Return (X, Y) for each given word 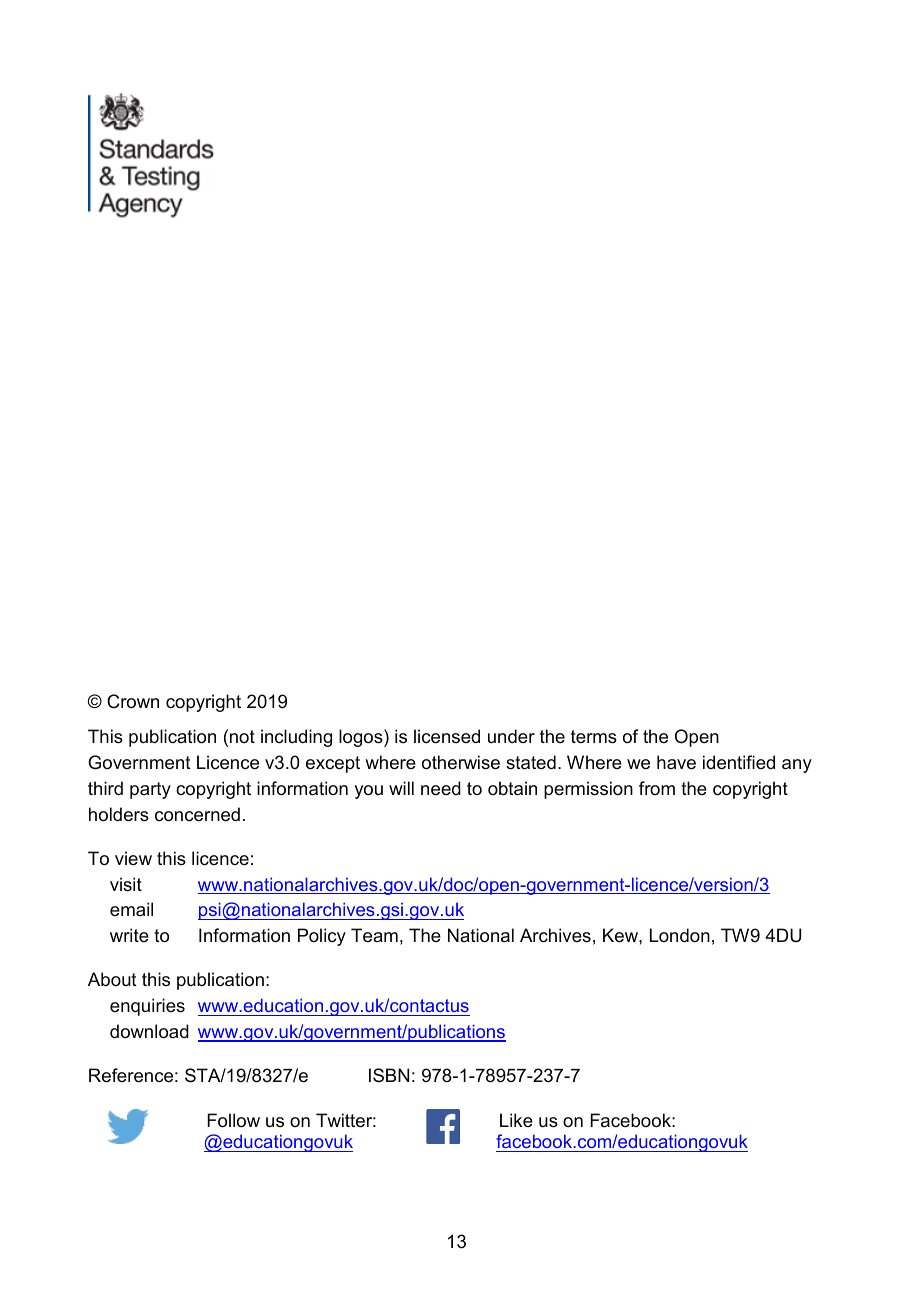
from (657, 788)
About (112, 979)
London (680, 935)
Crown (133, 701)
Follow (233, 1120)
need (441, 788)
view (133, 858)
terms (594, 737)
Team (374, 935)
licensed (447, 736)
